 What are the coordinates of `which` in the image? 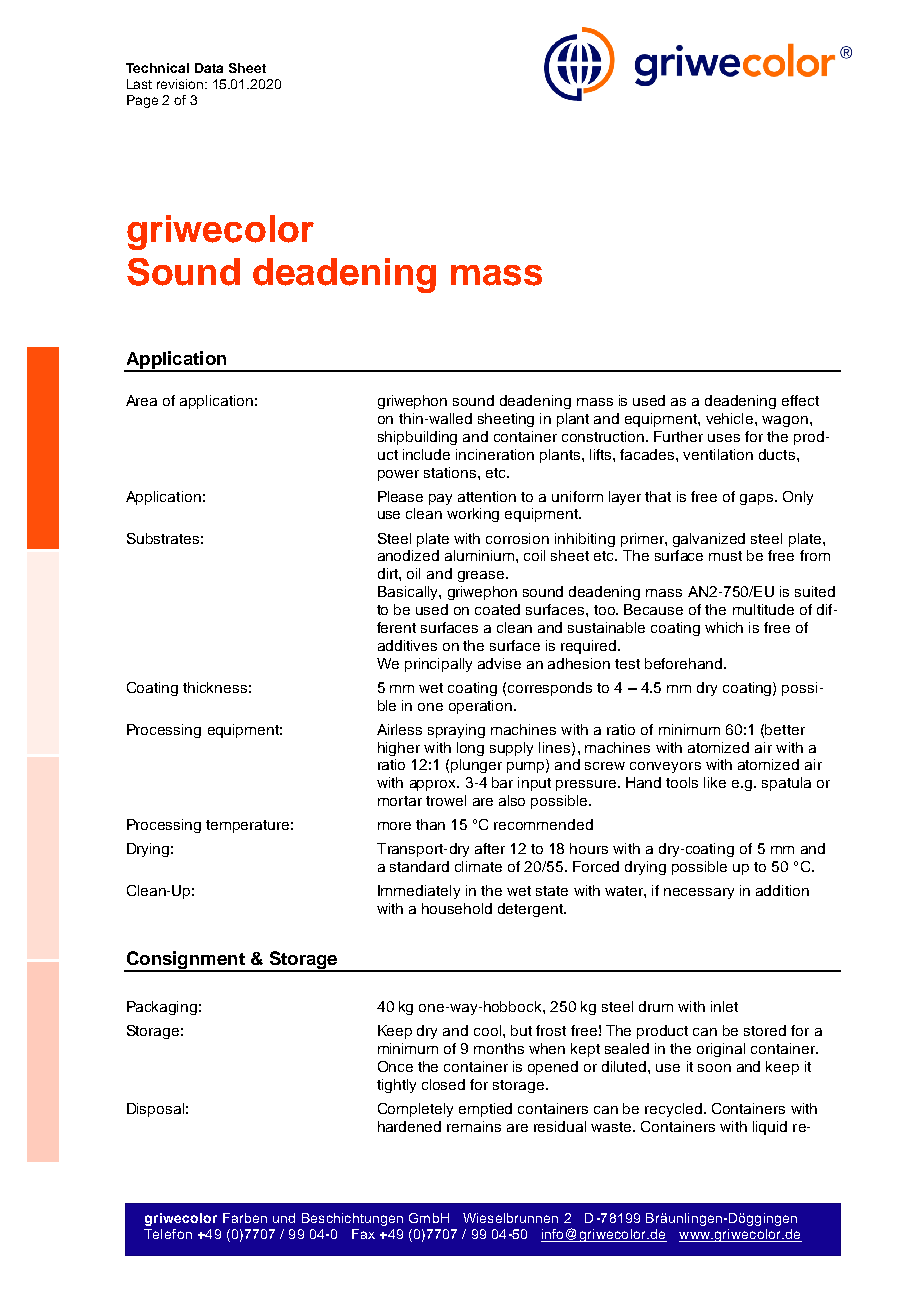 It's located at (724, 627).
